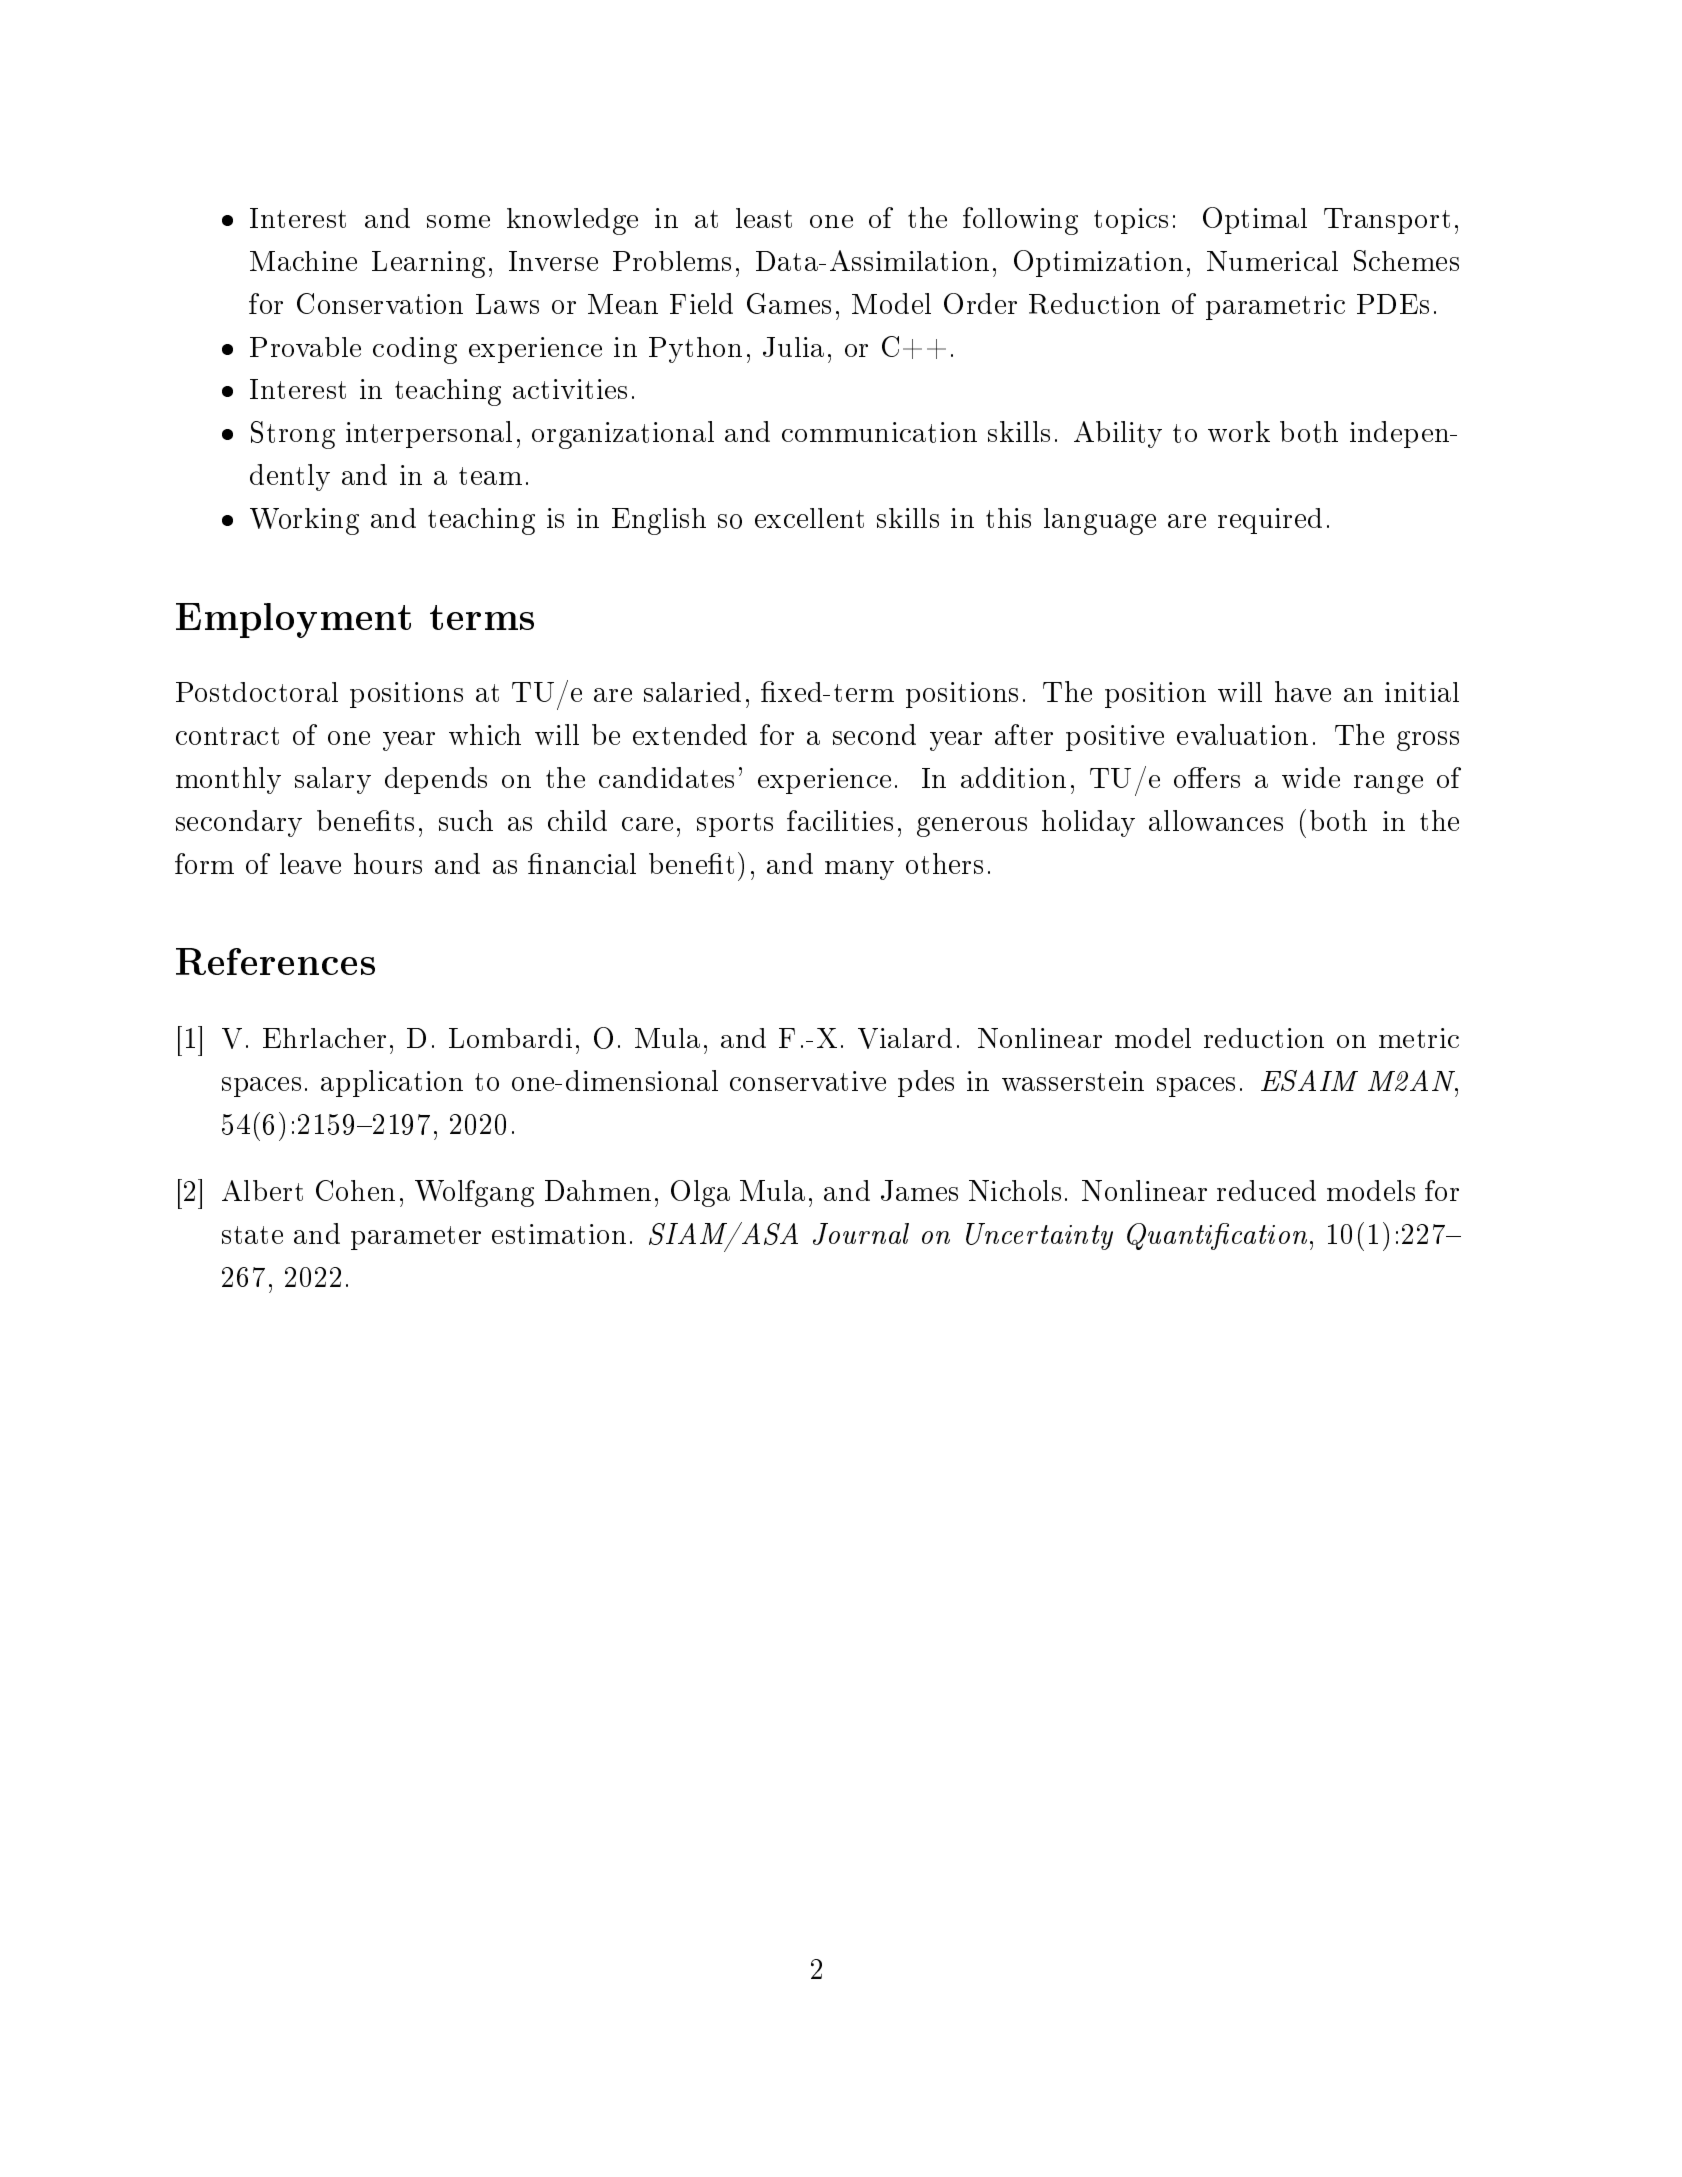 This image has height=2177, width=1682. Describe the element at coordinates (355, 1190) in the image. I see `Cohen` at that location.
